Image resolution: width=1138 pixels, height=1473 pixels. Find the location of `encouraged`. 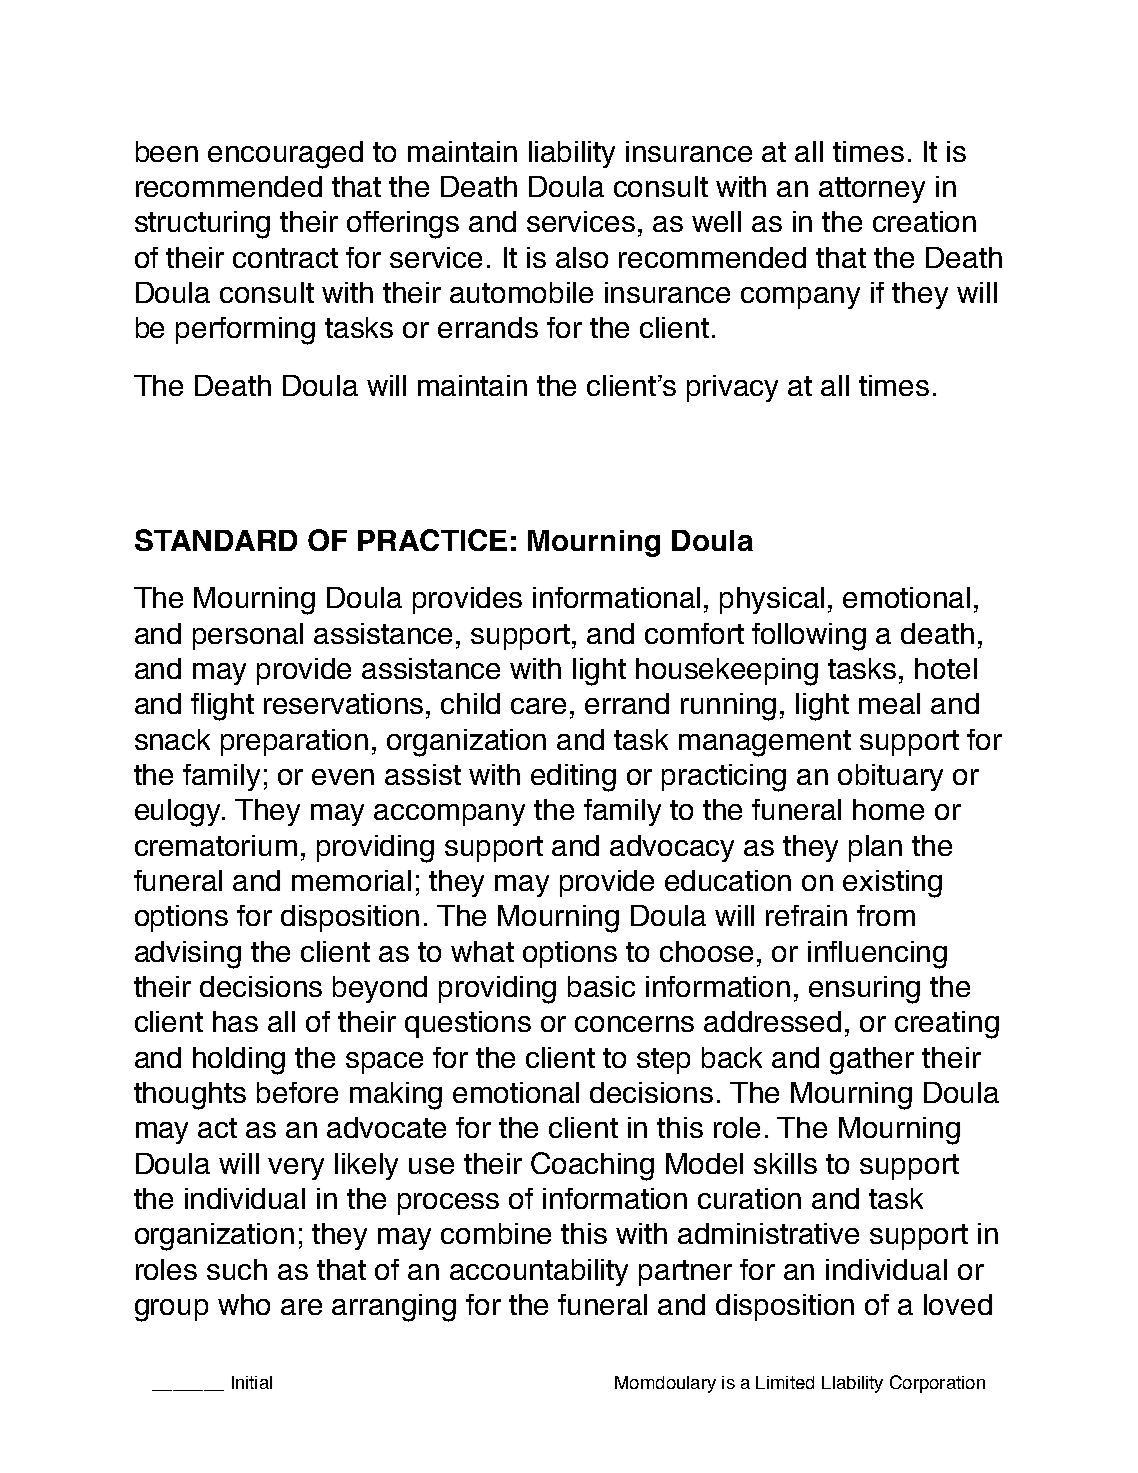

encouraged is located at coordinates (285, 155).
